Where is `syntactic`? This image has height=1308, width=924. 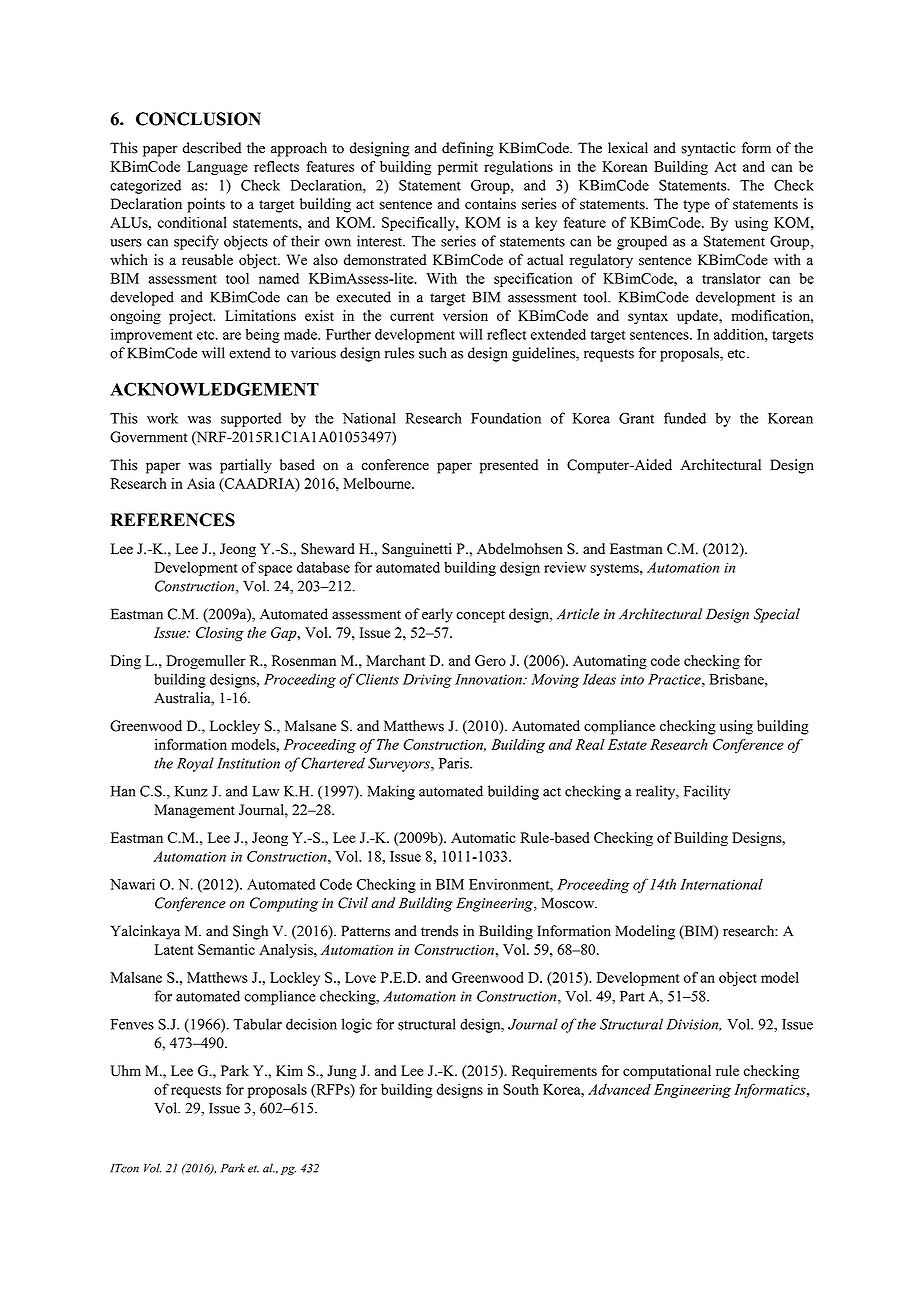 syntactic is located at coordinates (708, 149).
